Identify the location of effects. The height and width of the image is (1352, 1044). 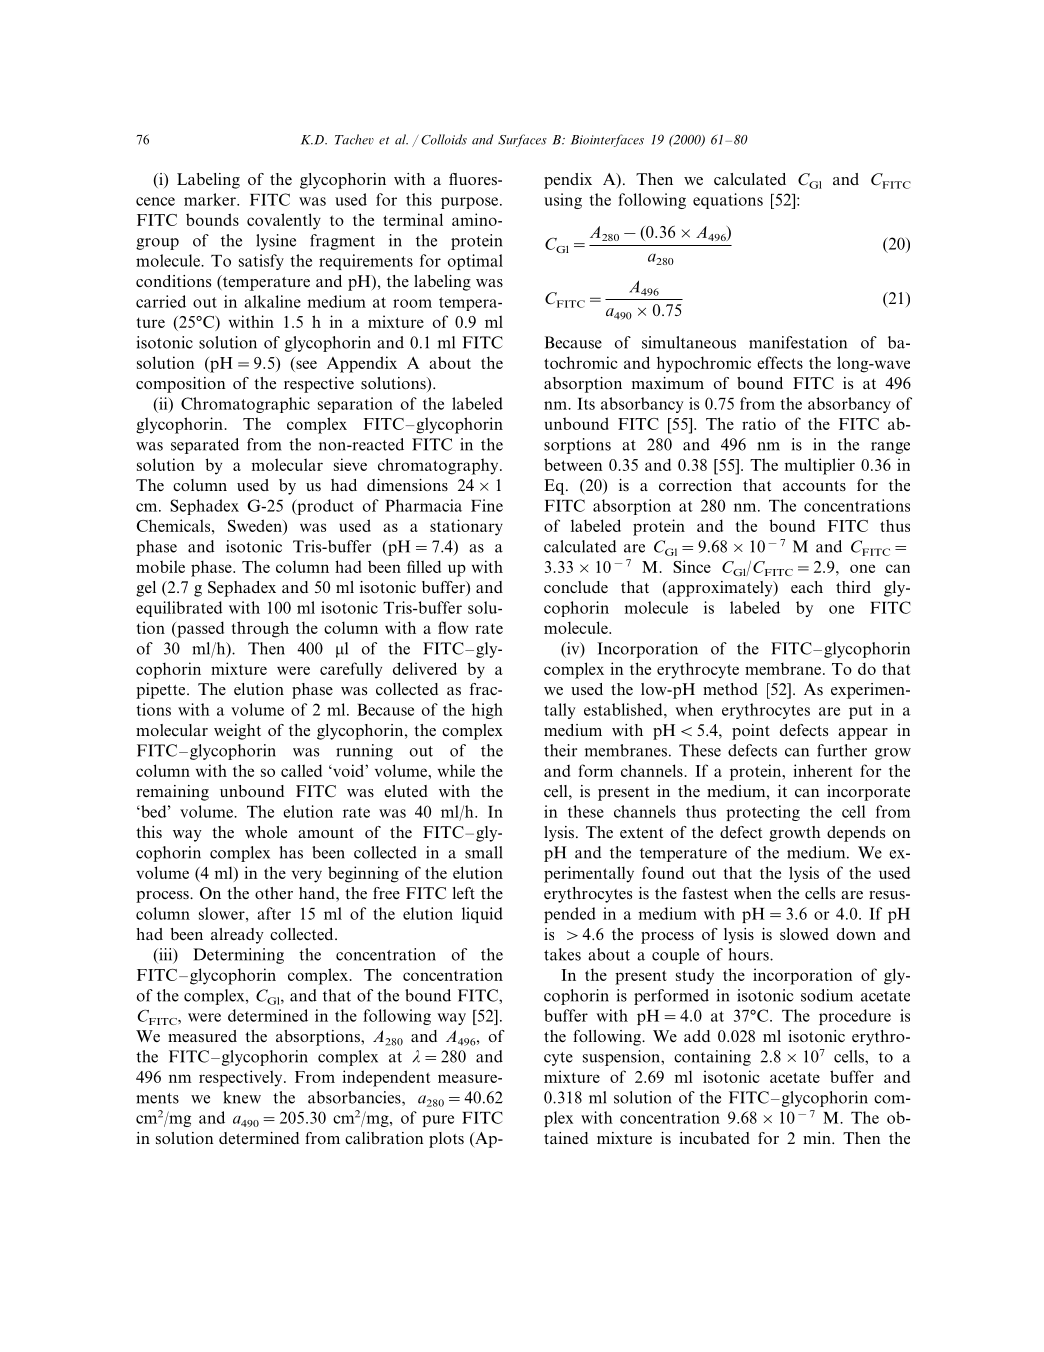
(780, 362).
